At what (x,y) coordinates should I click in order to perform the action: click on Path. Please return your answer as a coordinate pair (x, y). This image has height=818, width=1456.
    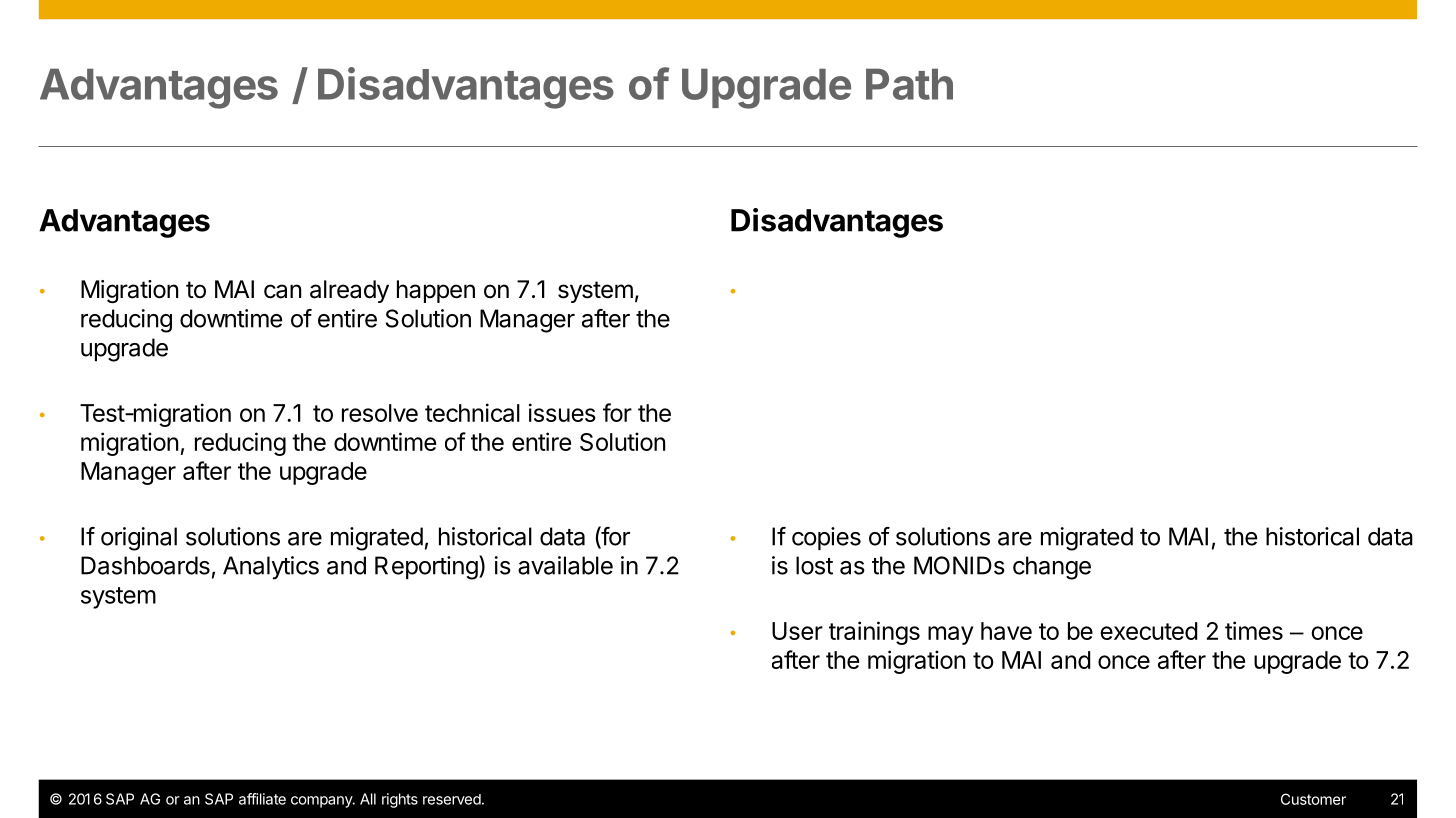
    Looking at the image, I should click on (909, 84).
